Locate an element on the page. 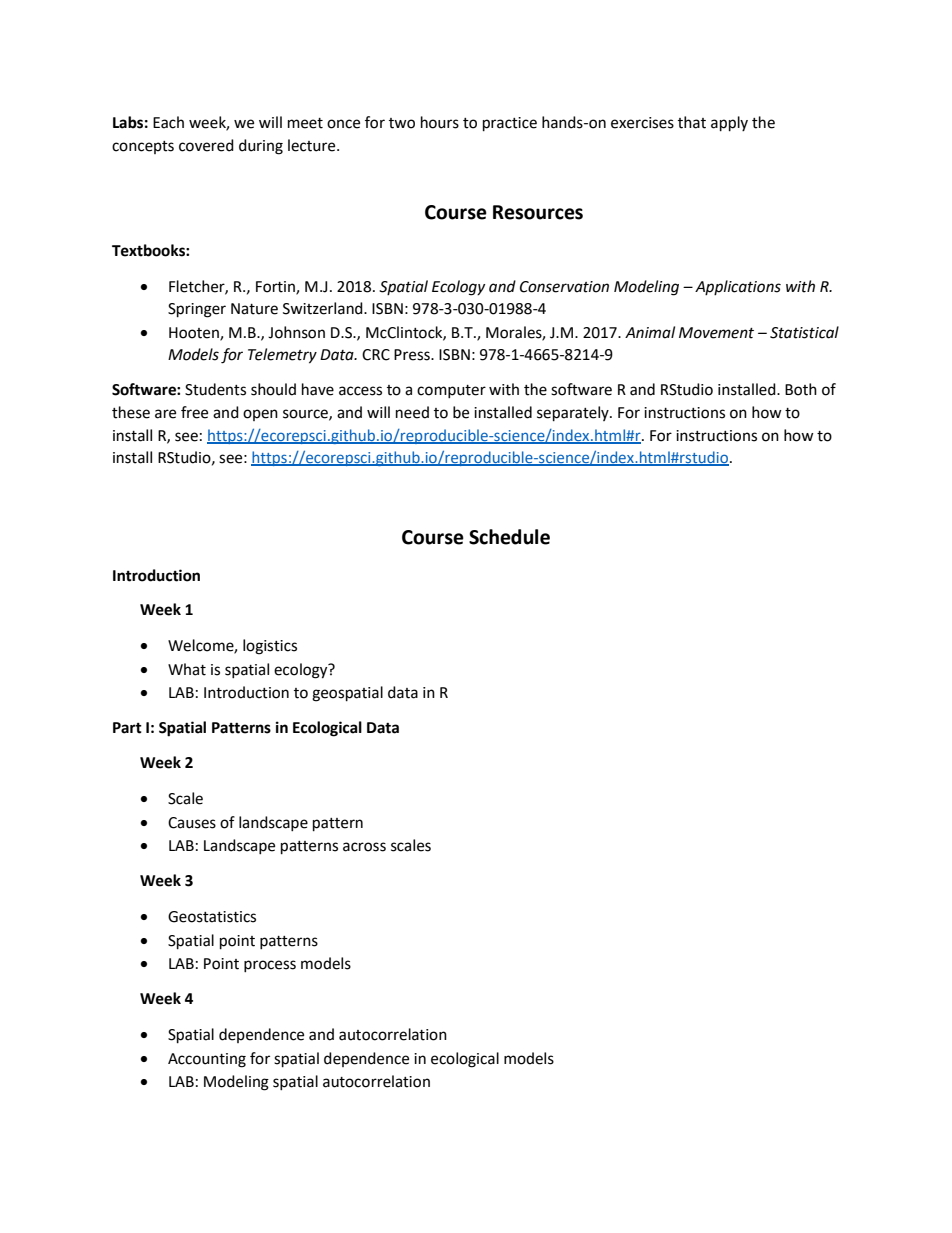 This page has width=952, height=1233. Schedule is located at coordinates (509, 537).
